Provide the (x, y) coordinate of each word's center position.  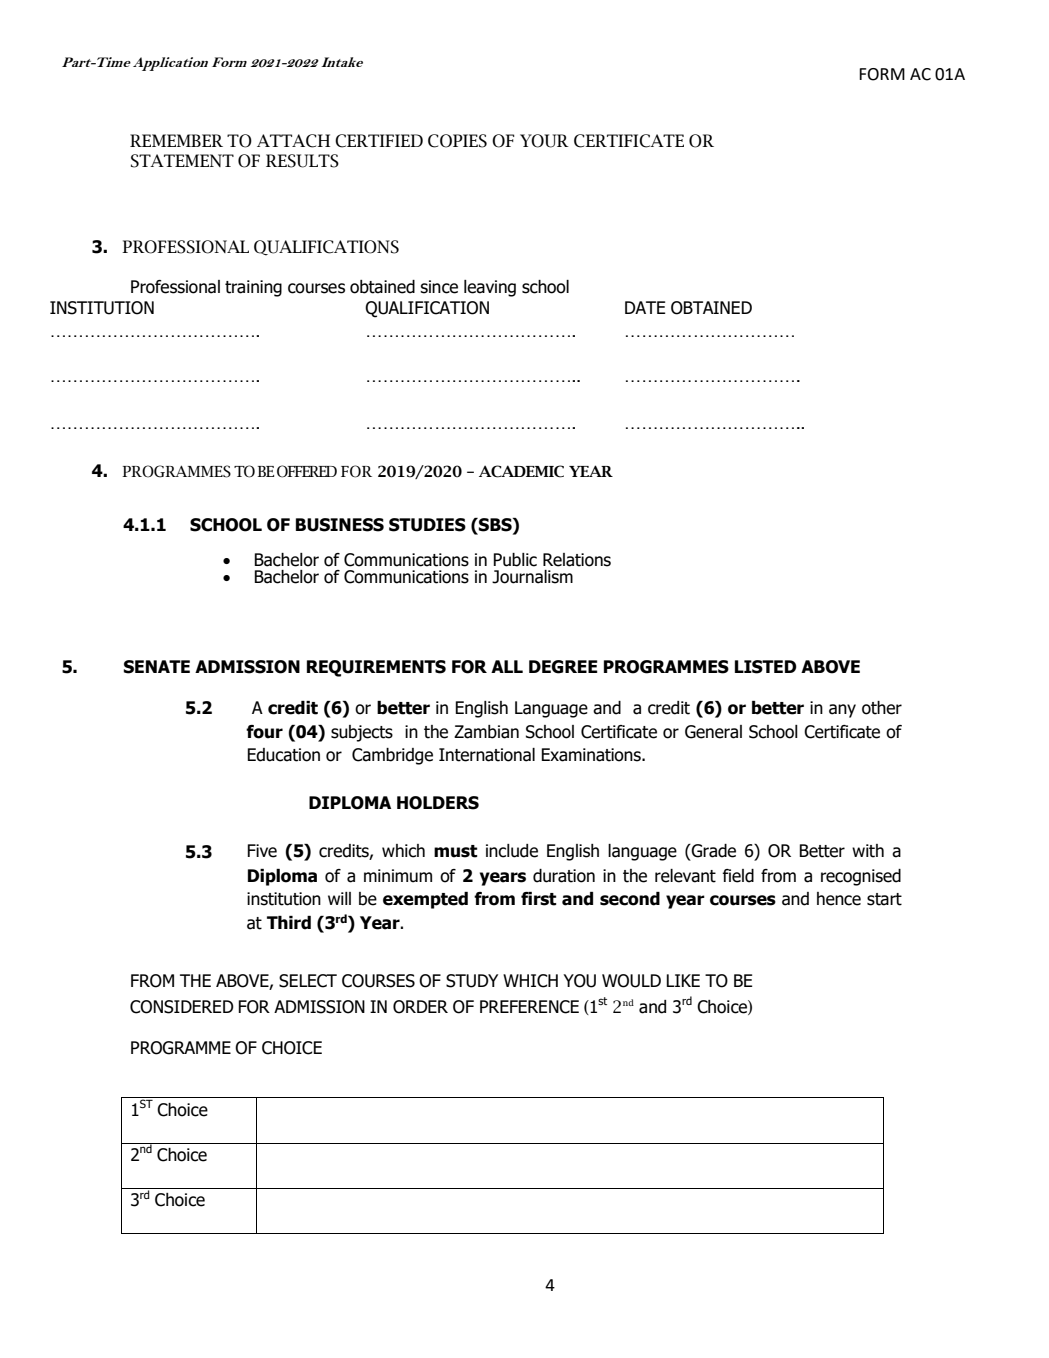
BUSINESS (340, 525)
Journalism (532, 577)
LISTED (766, 667)
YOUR (544, 141)
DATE (645, 307)
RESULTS (302, 161)
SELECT (308, 981)
